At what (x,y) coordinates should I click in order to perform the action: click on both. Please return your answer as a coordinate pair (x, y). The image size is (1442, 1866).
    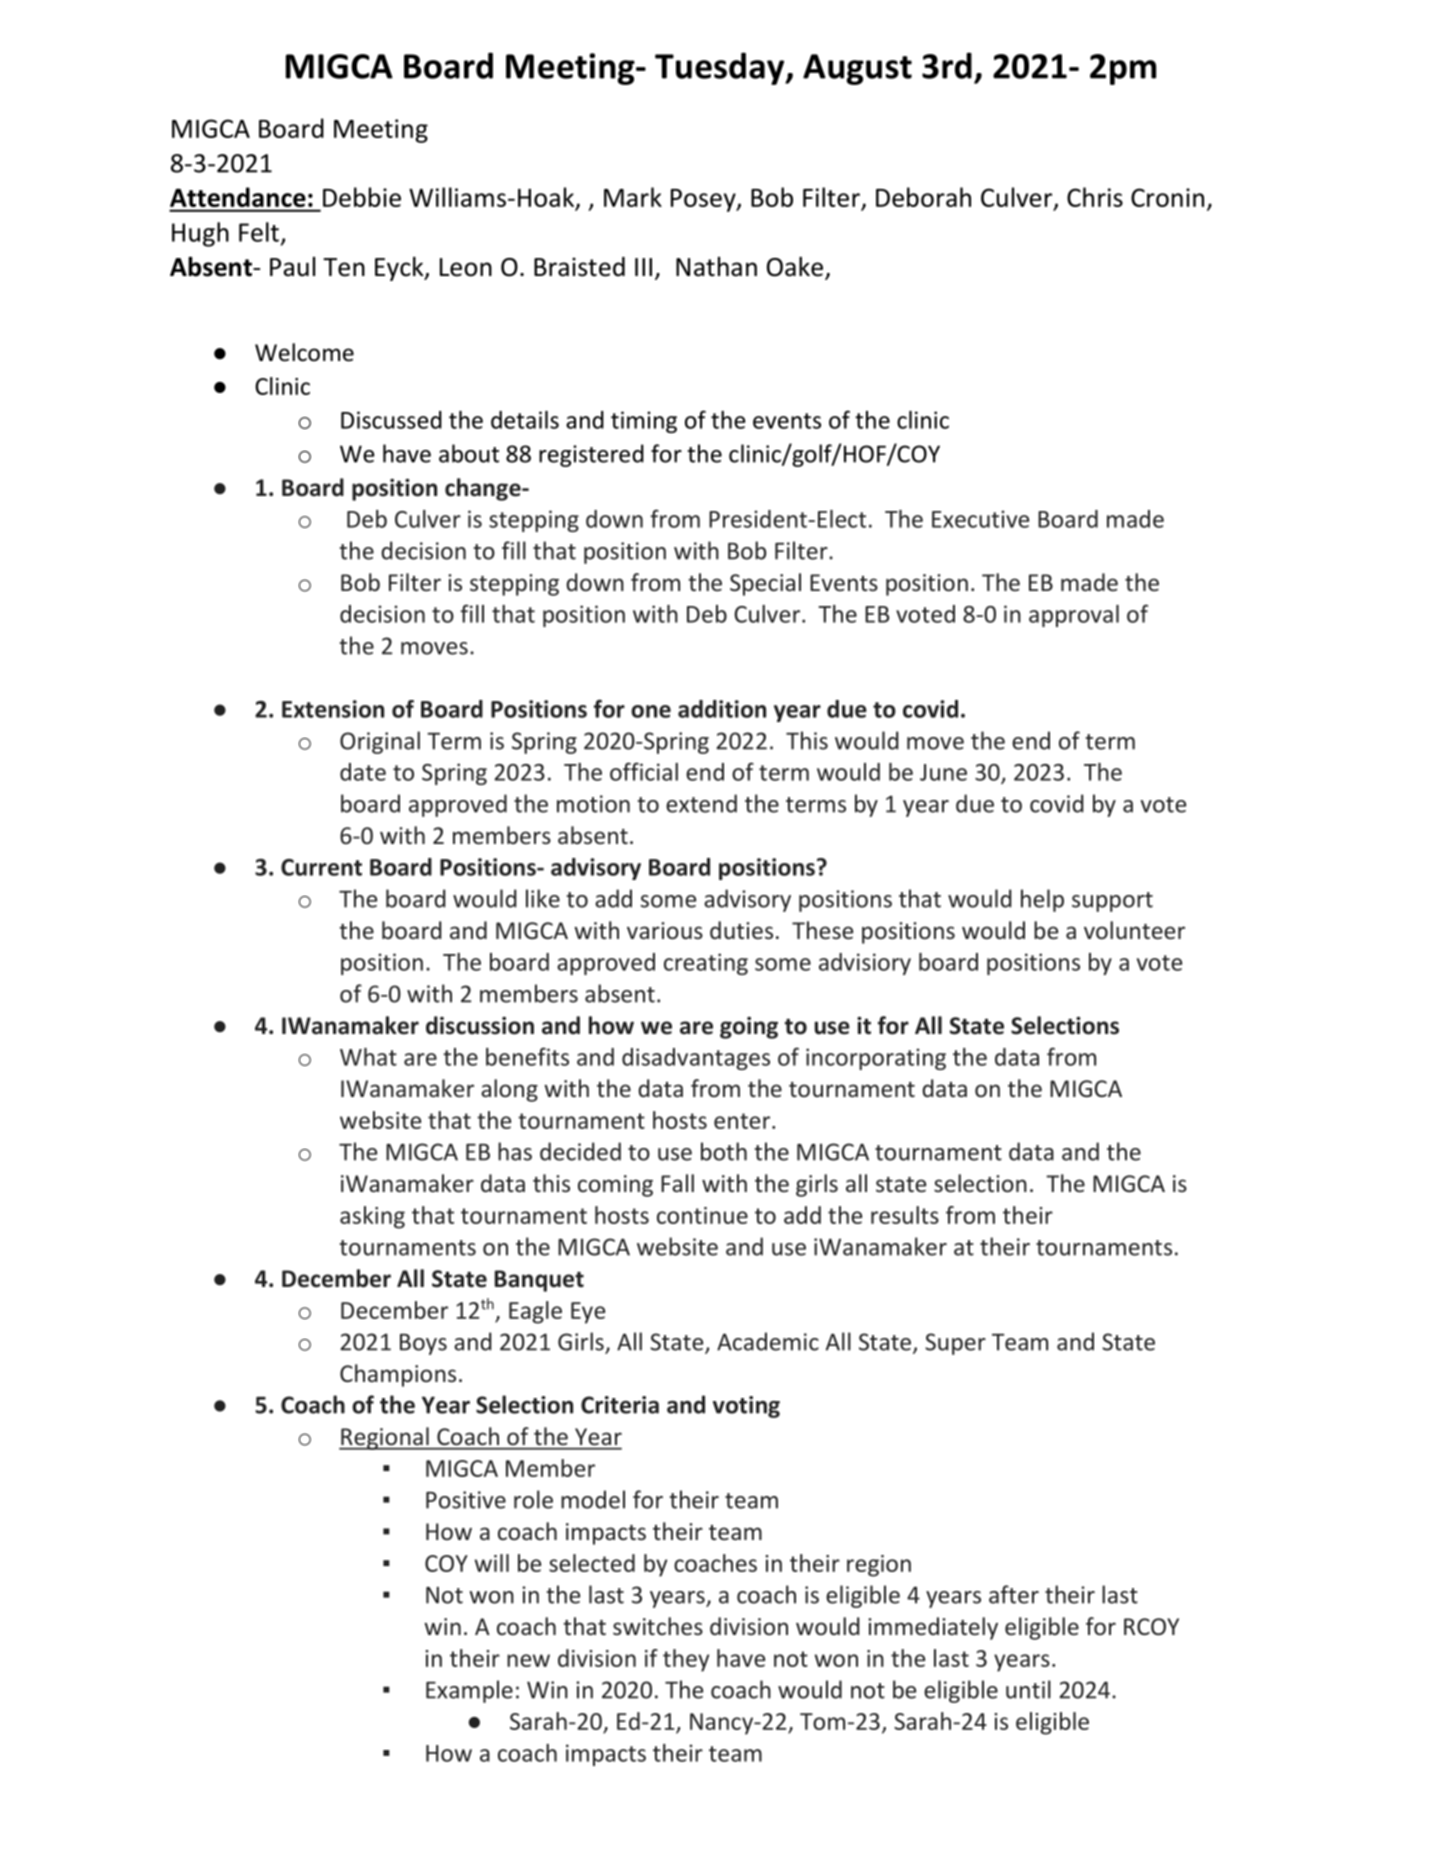
    Looking at the image, I should click on (724, 1151).
